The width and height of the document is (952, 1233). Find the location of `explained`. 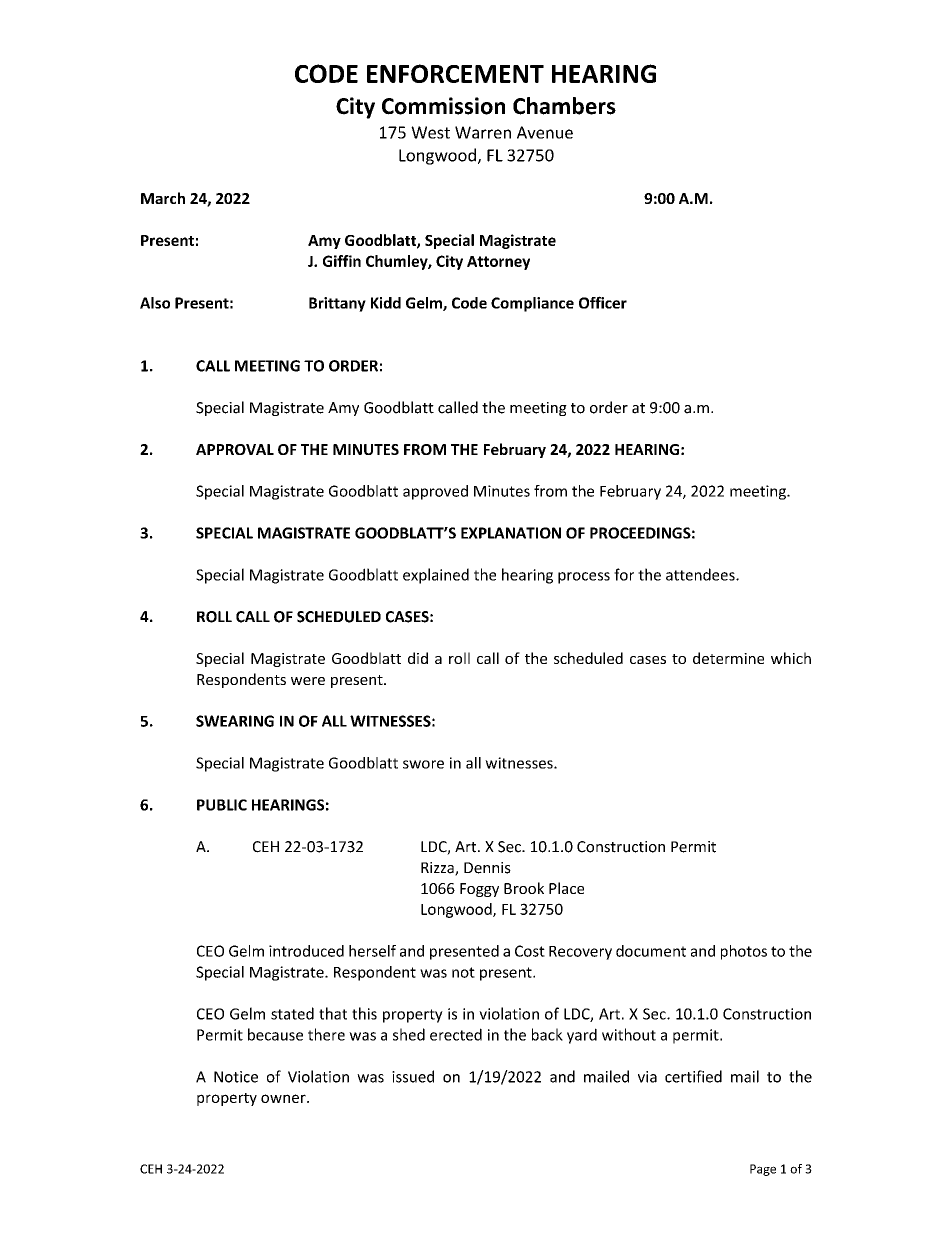

explained is located at coordinates (436, 576).
